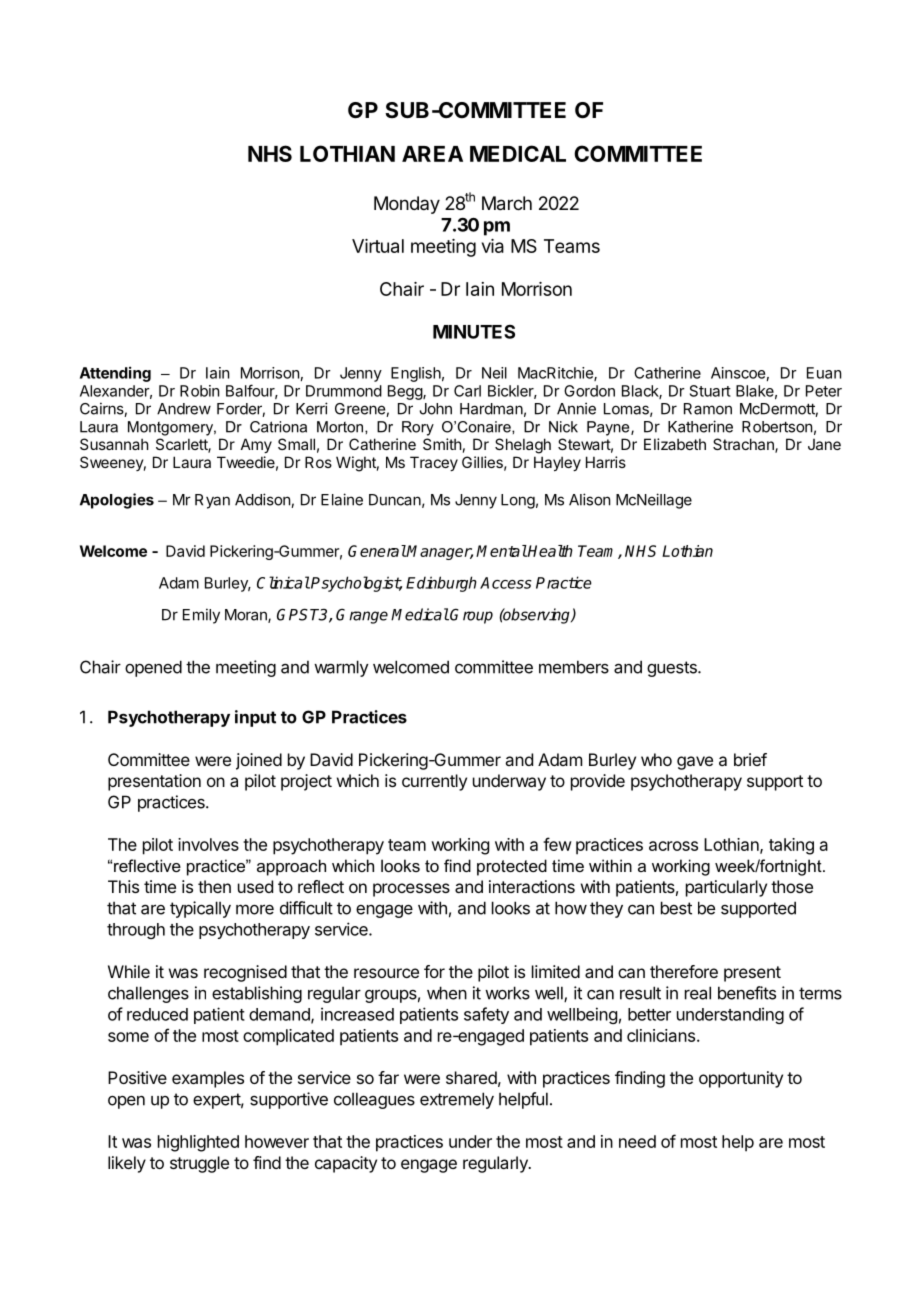 This screenshot has height=1308, width=924. Describe the element at coordinates (493, 246) in the screenshot. I see `via` at that location.
